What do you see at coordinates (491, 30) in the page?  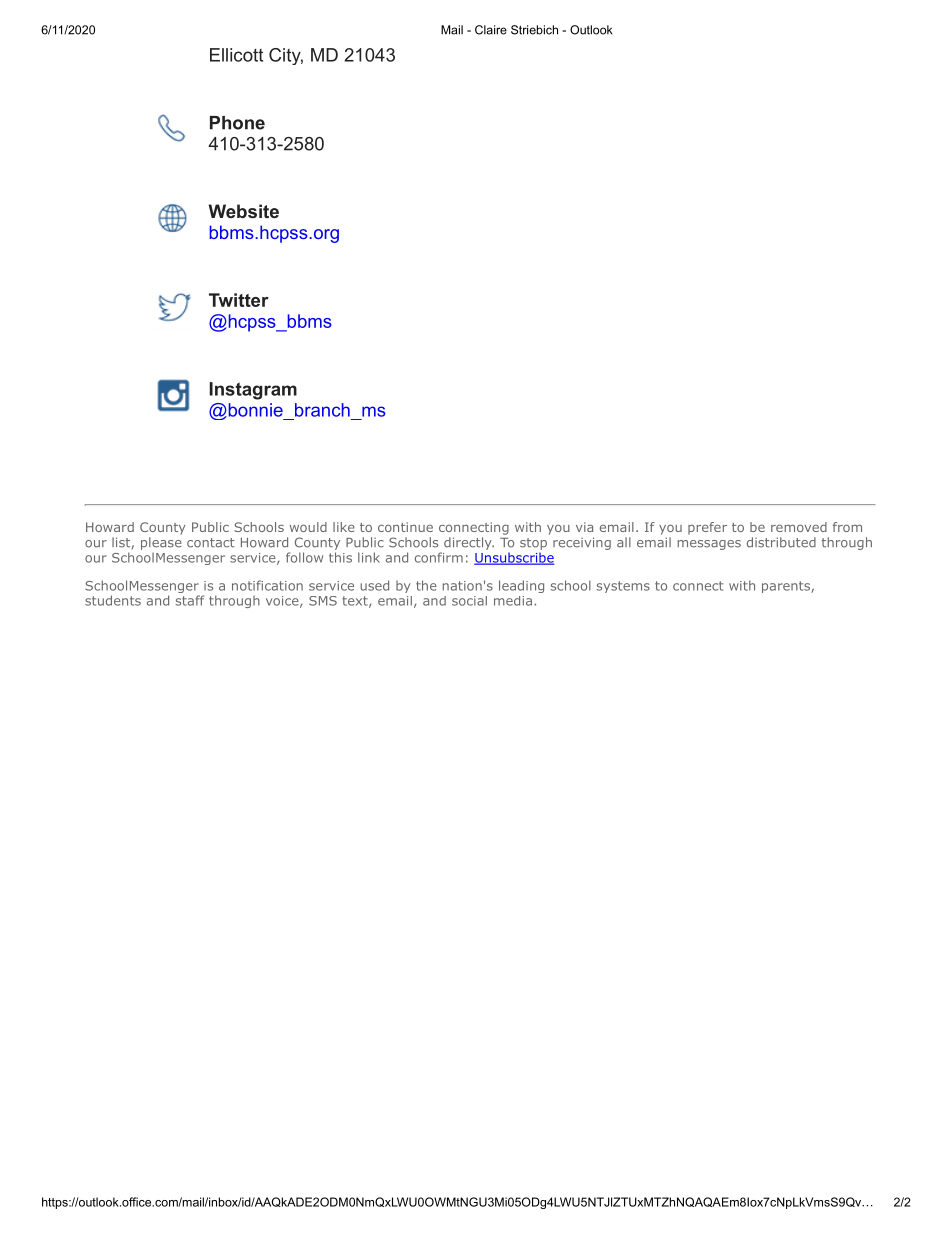 I see `Claire` at bounding box center [491, 30].
